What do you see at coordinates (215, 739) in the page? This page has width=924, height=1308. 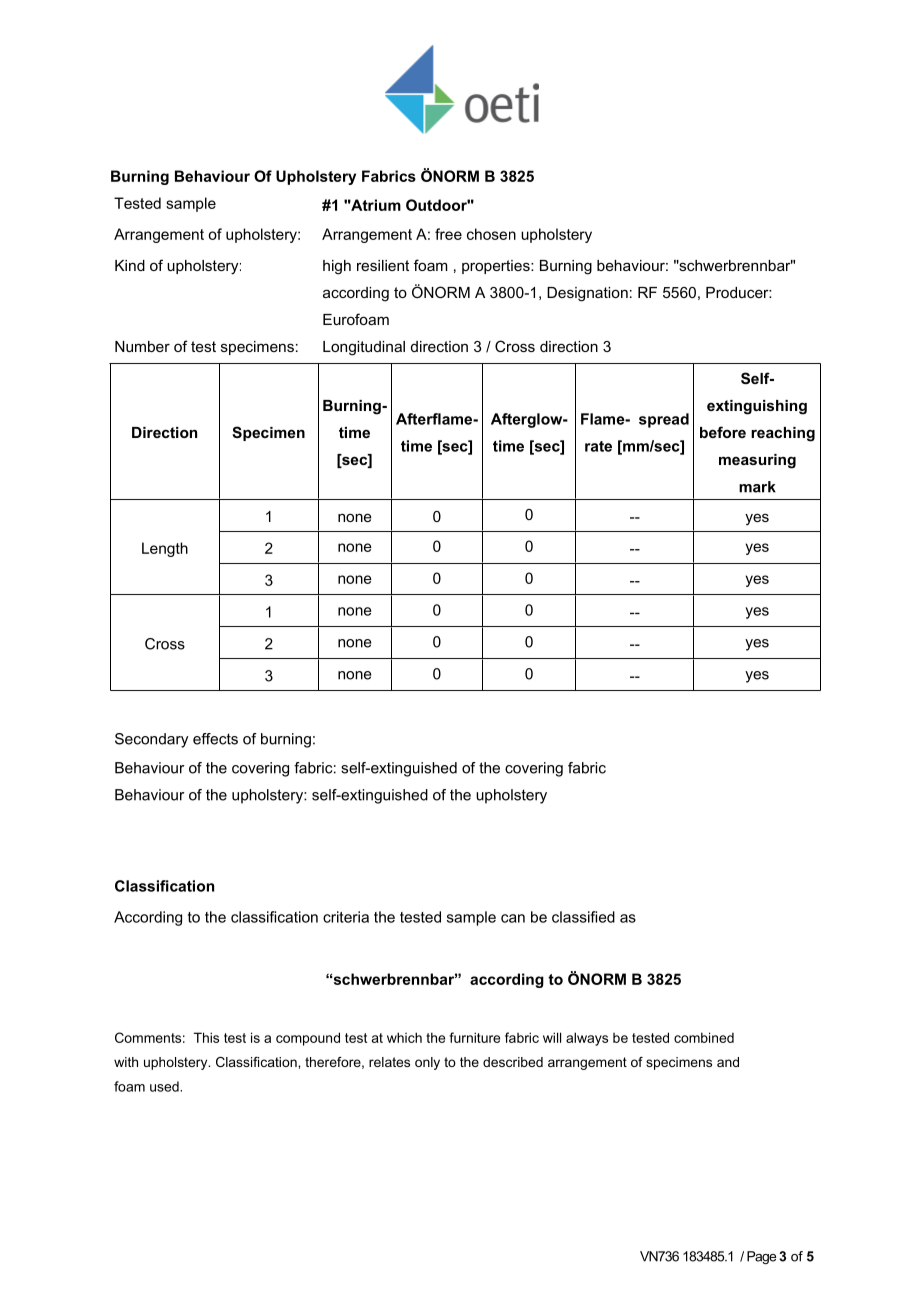 I see `effects` at bounding box center [215, 739].
